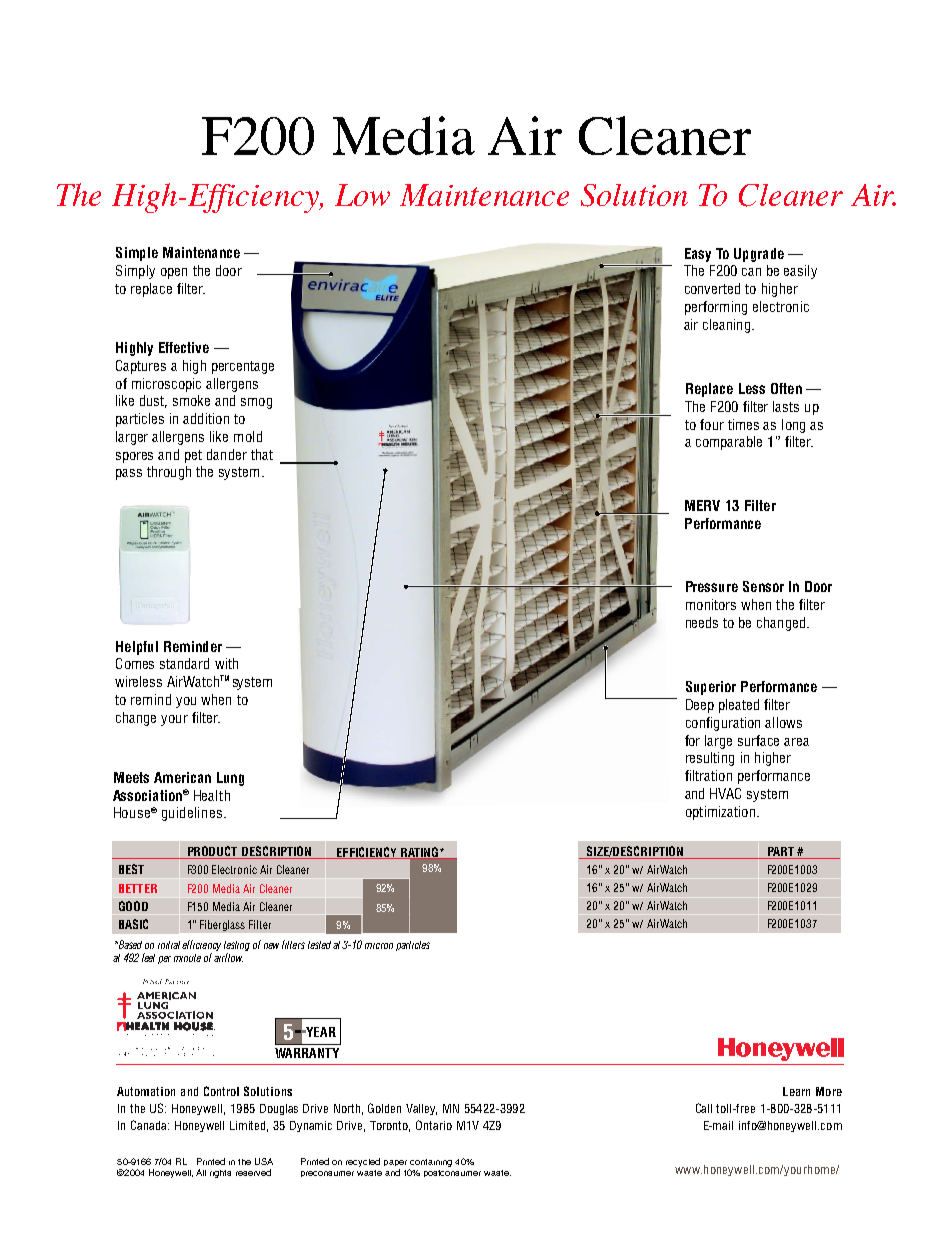 This image has height=1233, width=952. Describe the element at coordinates (226, 663) in the image. I see `with` at that location.
